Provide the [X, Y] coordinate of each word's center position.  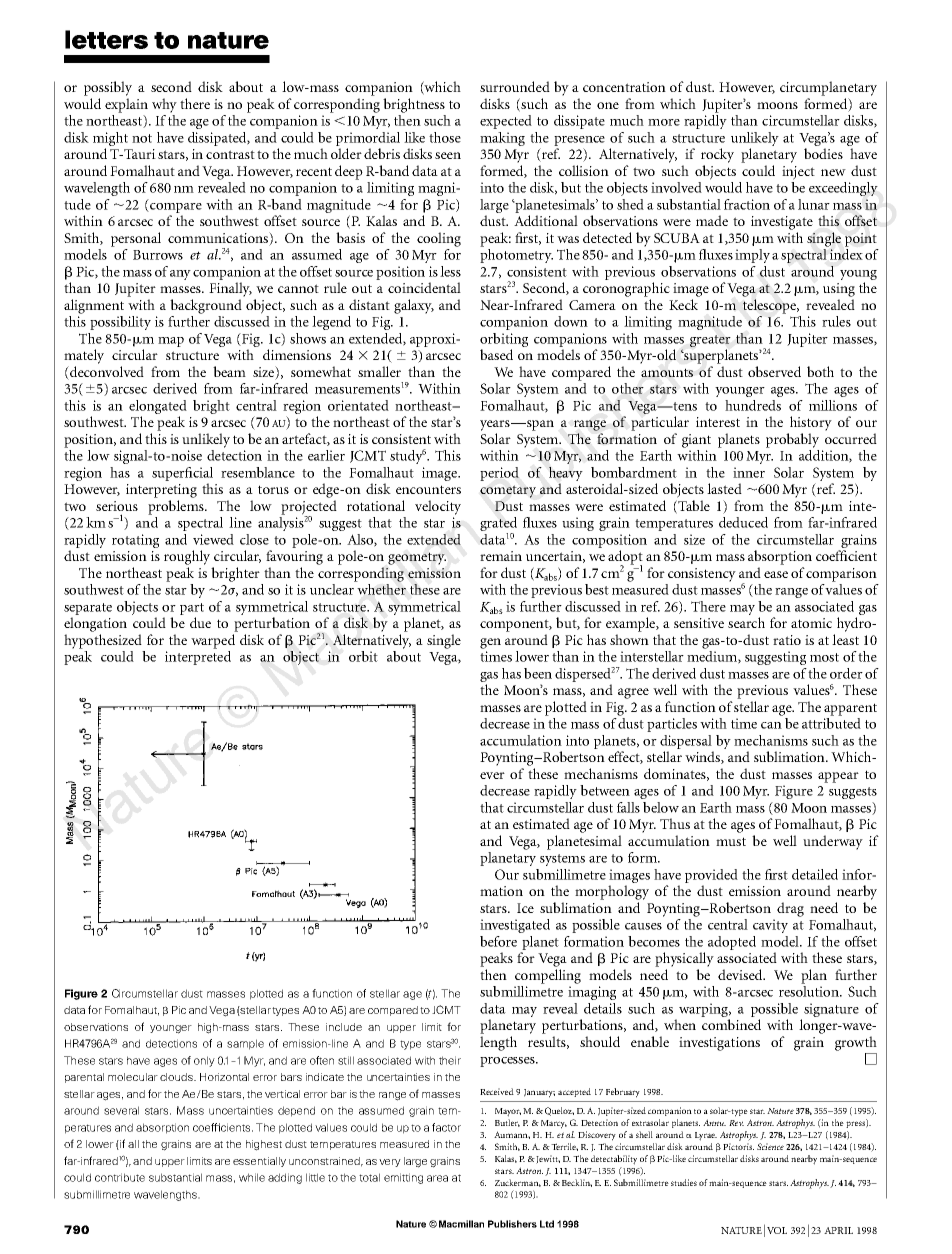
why [164, 105]
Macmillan [461, 1224]
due [200, 622]
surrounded [515, 86]
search [746, 622]
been [538, 673]
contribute [120, 1177]
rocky [717, 155]
